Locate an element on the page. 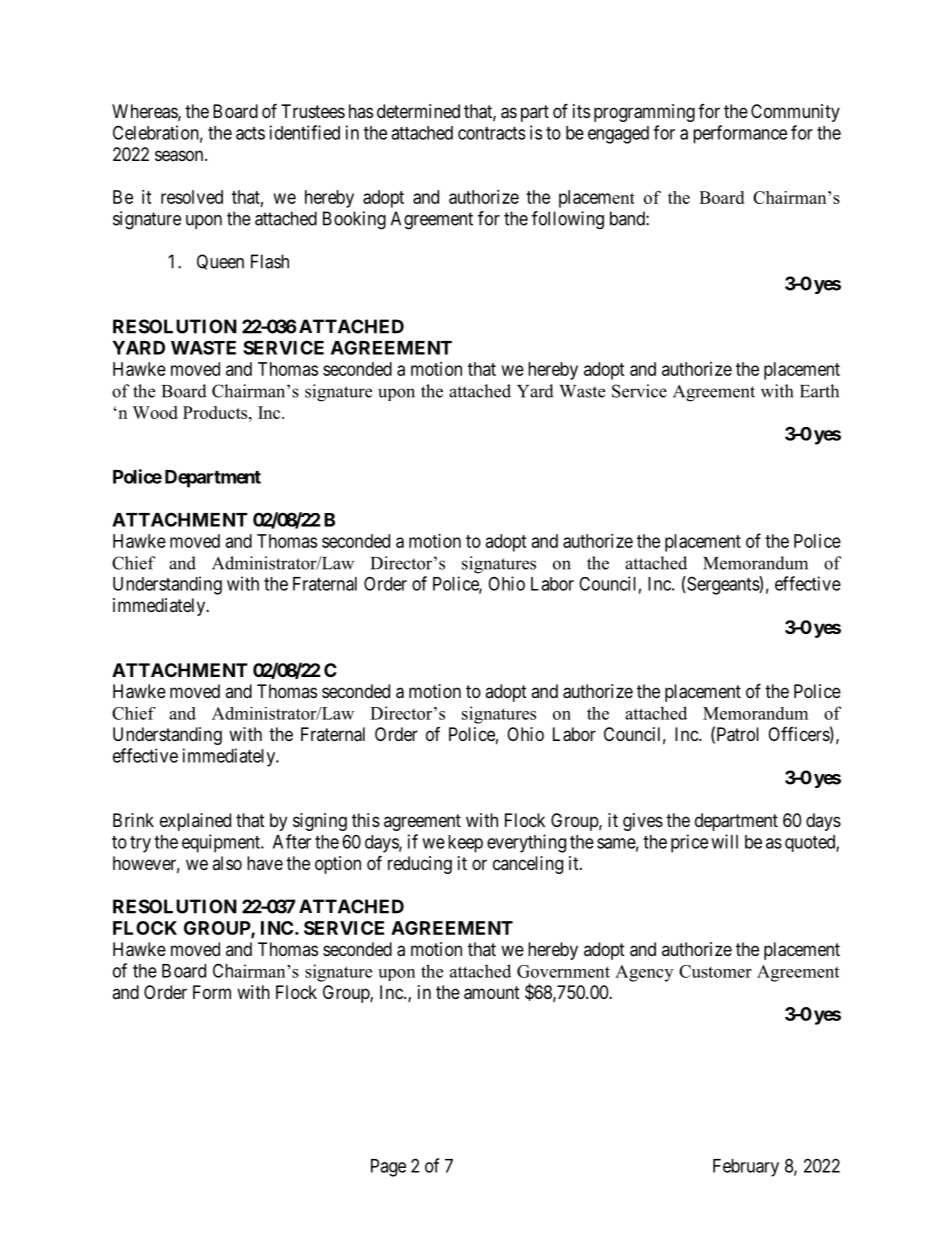  Page is located at coordinates (388, 1168).
